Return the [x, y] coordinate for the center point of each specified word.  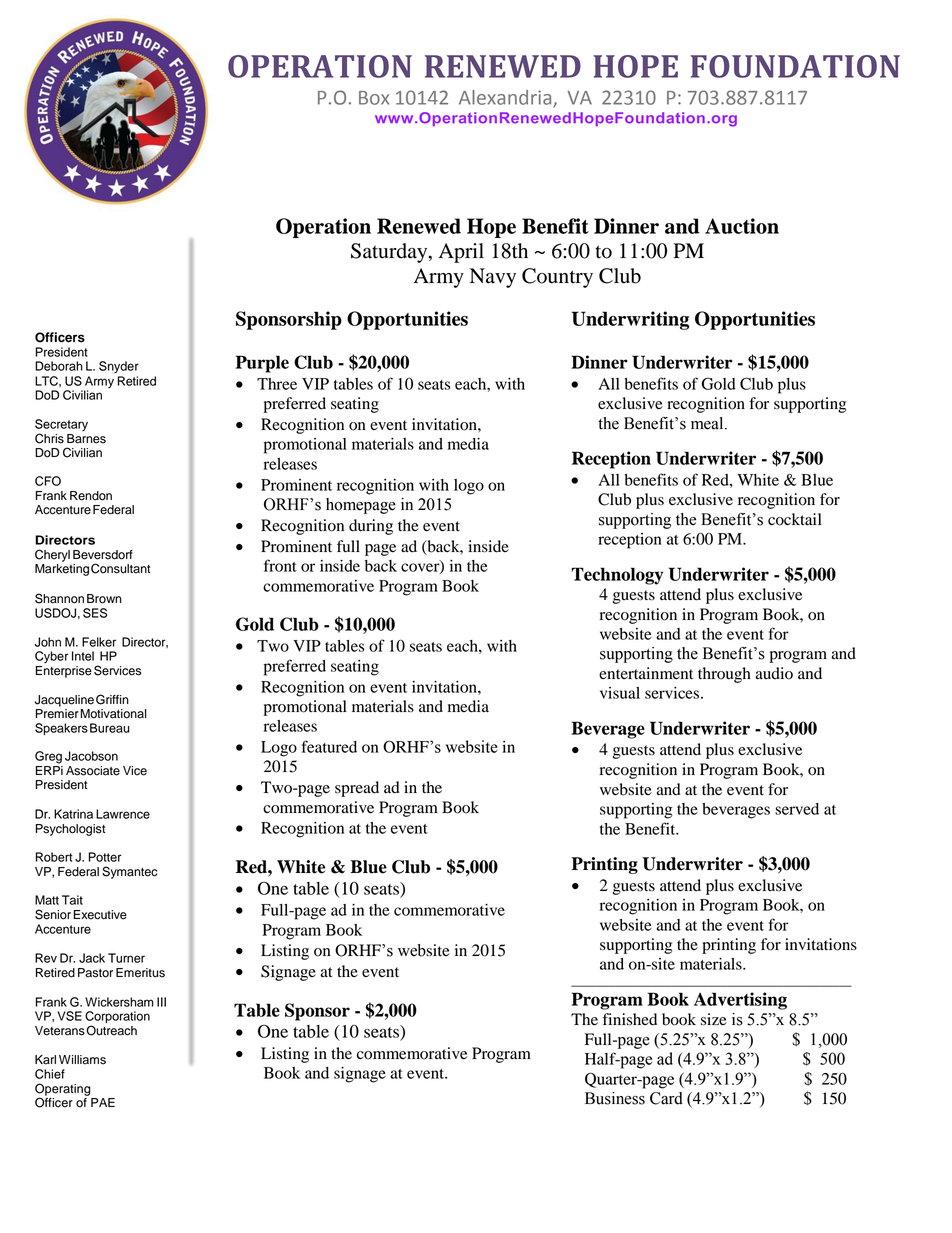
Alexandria [506, 98]
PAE [103, 1102]
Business [615, 1098]
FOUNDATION [795, 66]
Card [666, 1098]
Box [374, 98]
